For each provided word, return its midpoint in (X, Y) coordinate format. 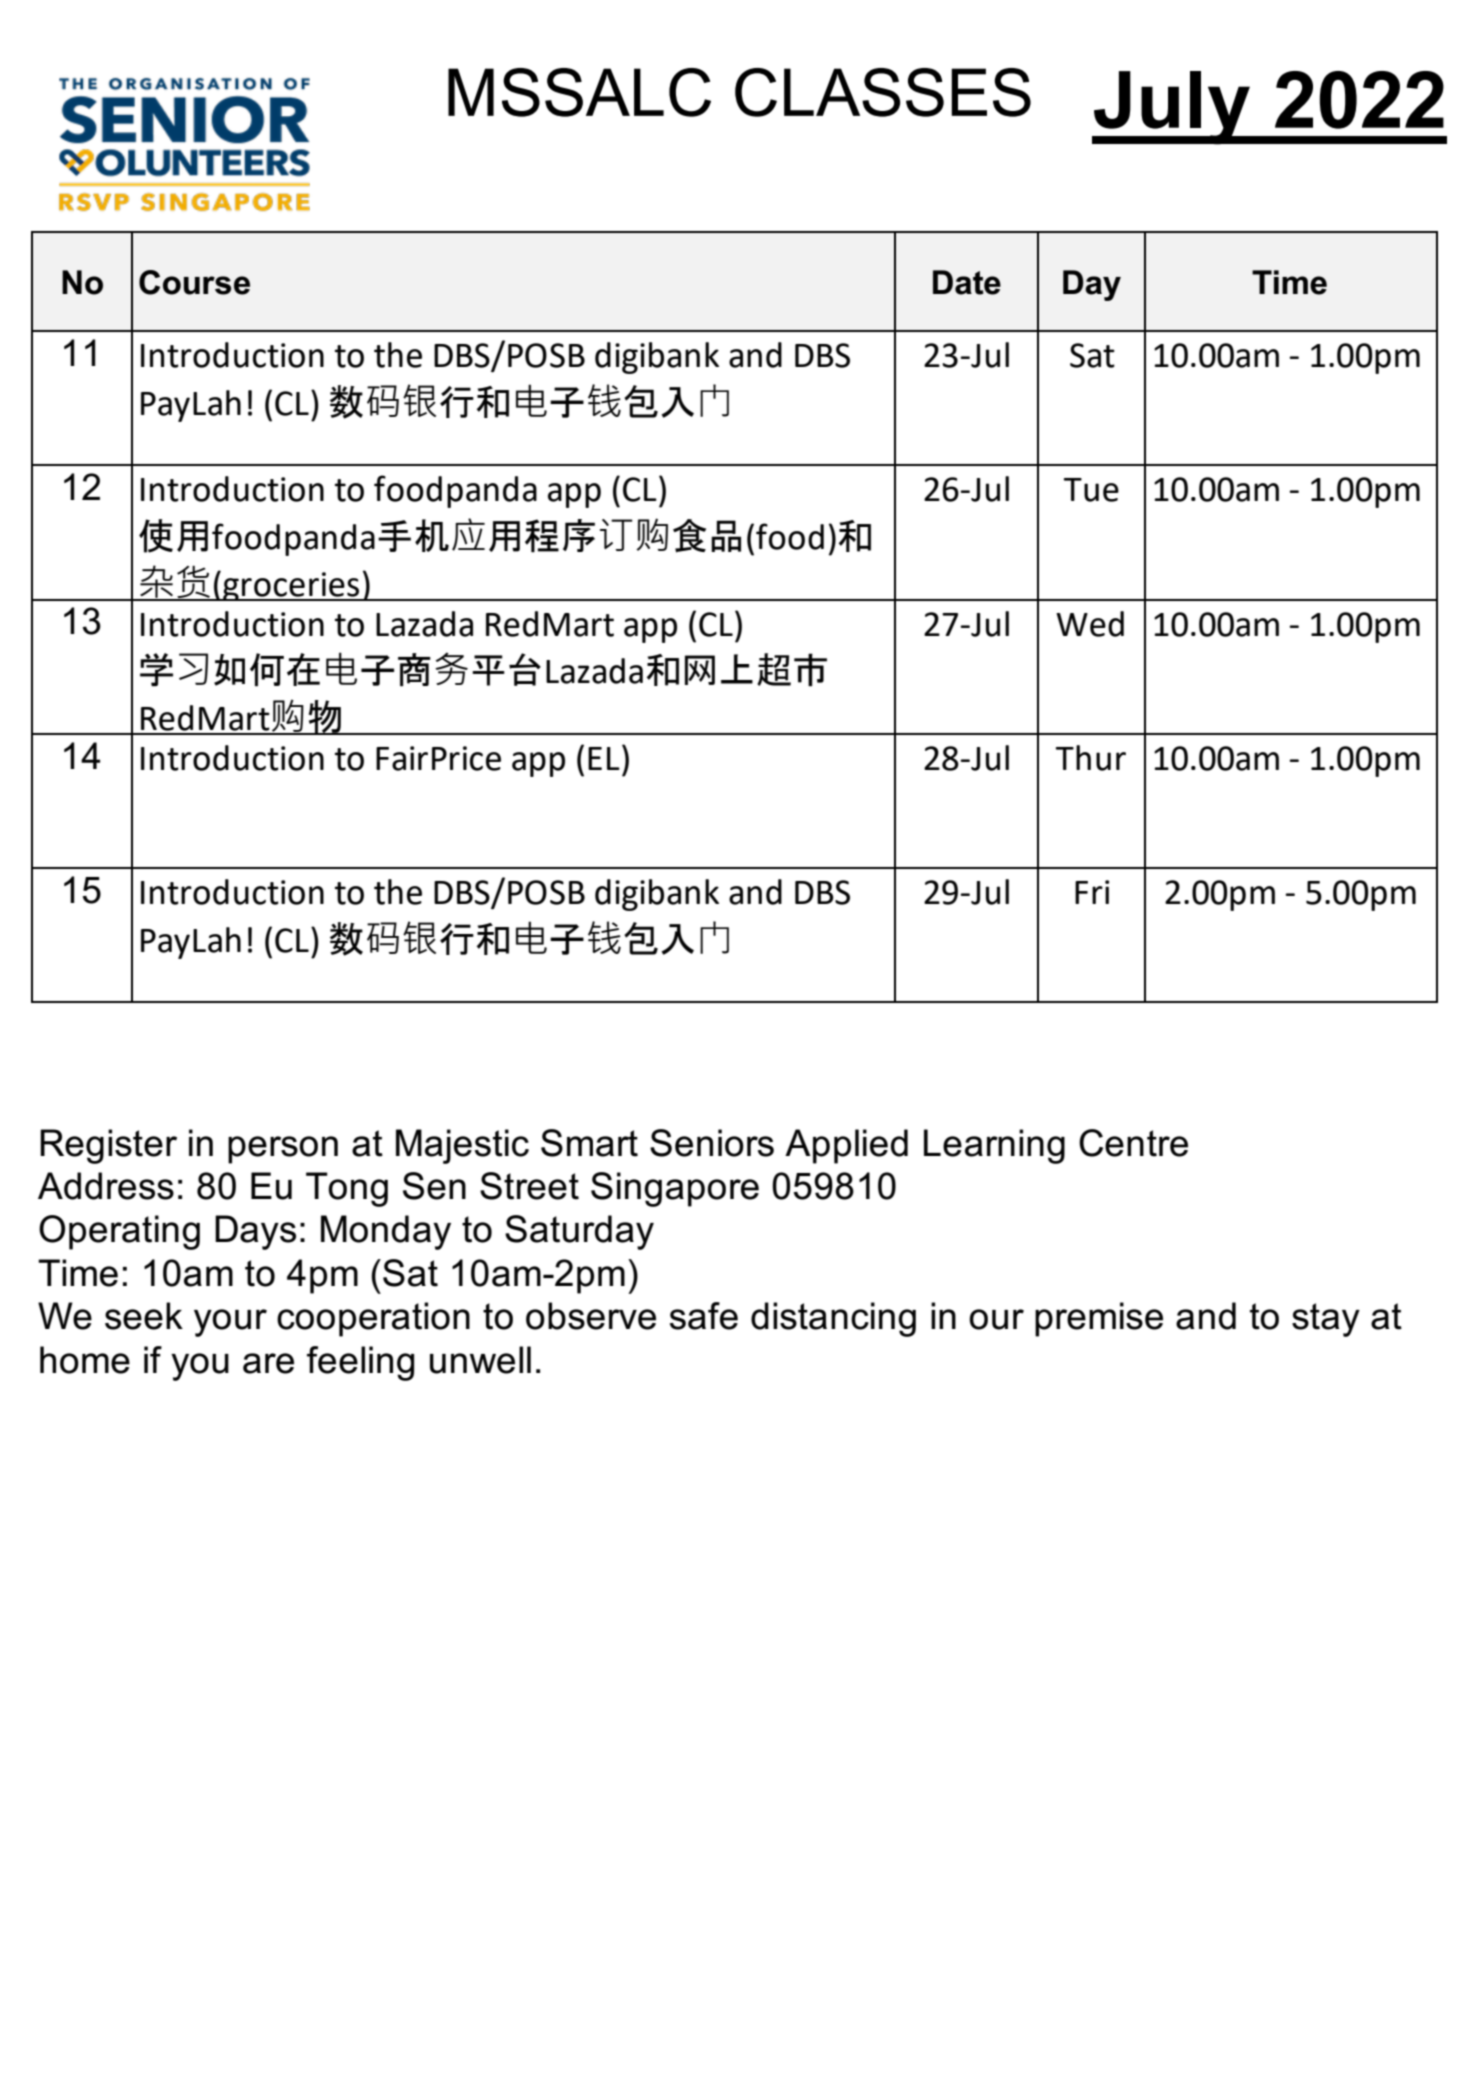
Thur (1091, 758)
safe (704, 1316)
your (230, 1323)
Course (194, 282)
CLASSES (883, 92)
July (1172, 108)
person (283, 1150)
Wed (1090, 624)
